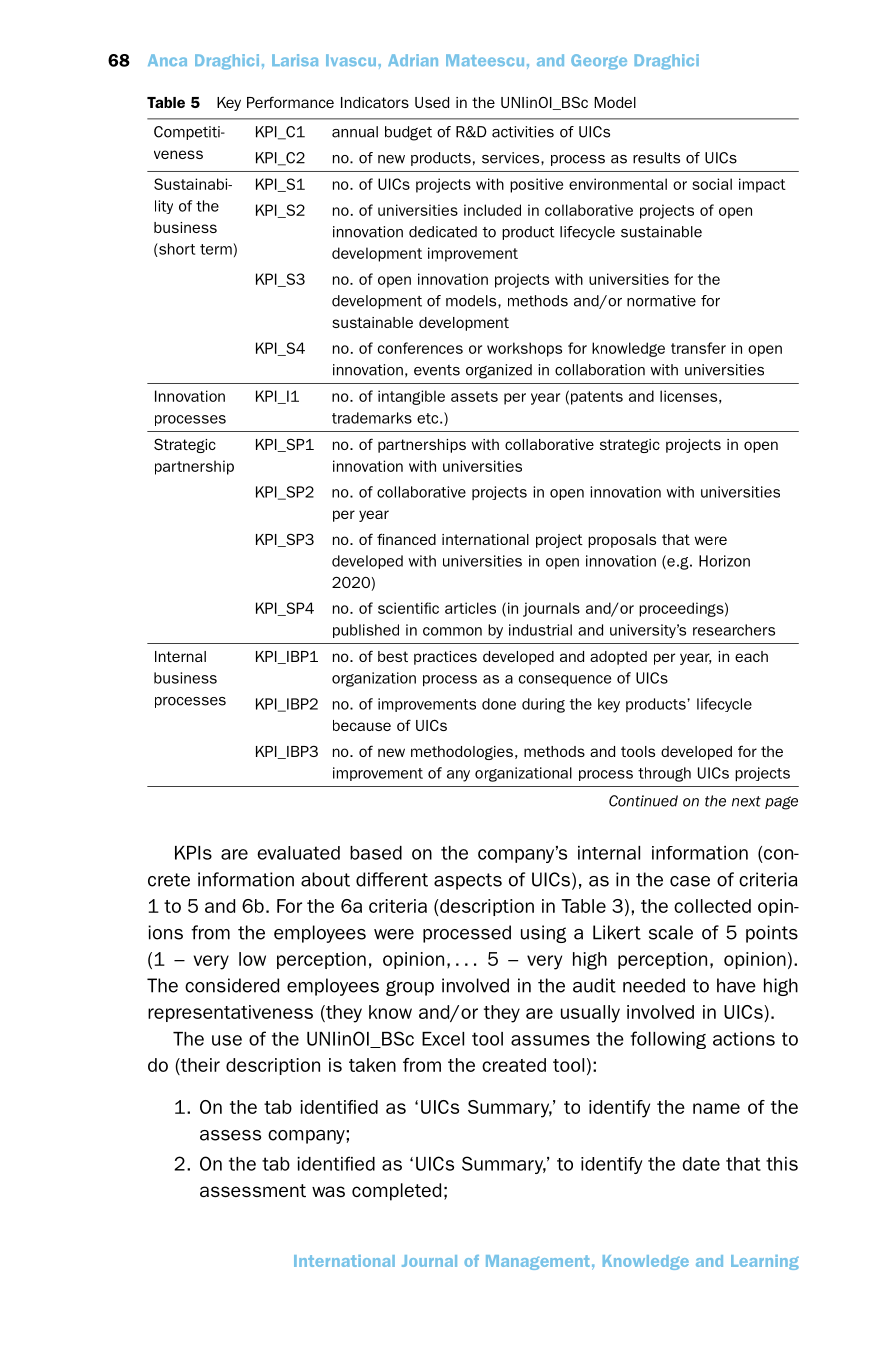  Describe the element at coordinates (290, 102) in the page. I see `Performance` at that location.
